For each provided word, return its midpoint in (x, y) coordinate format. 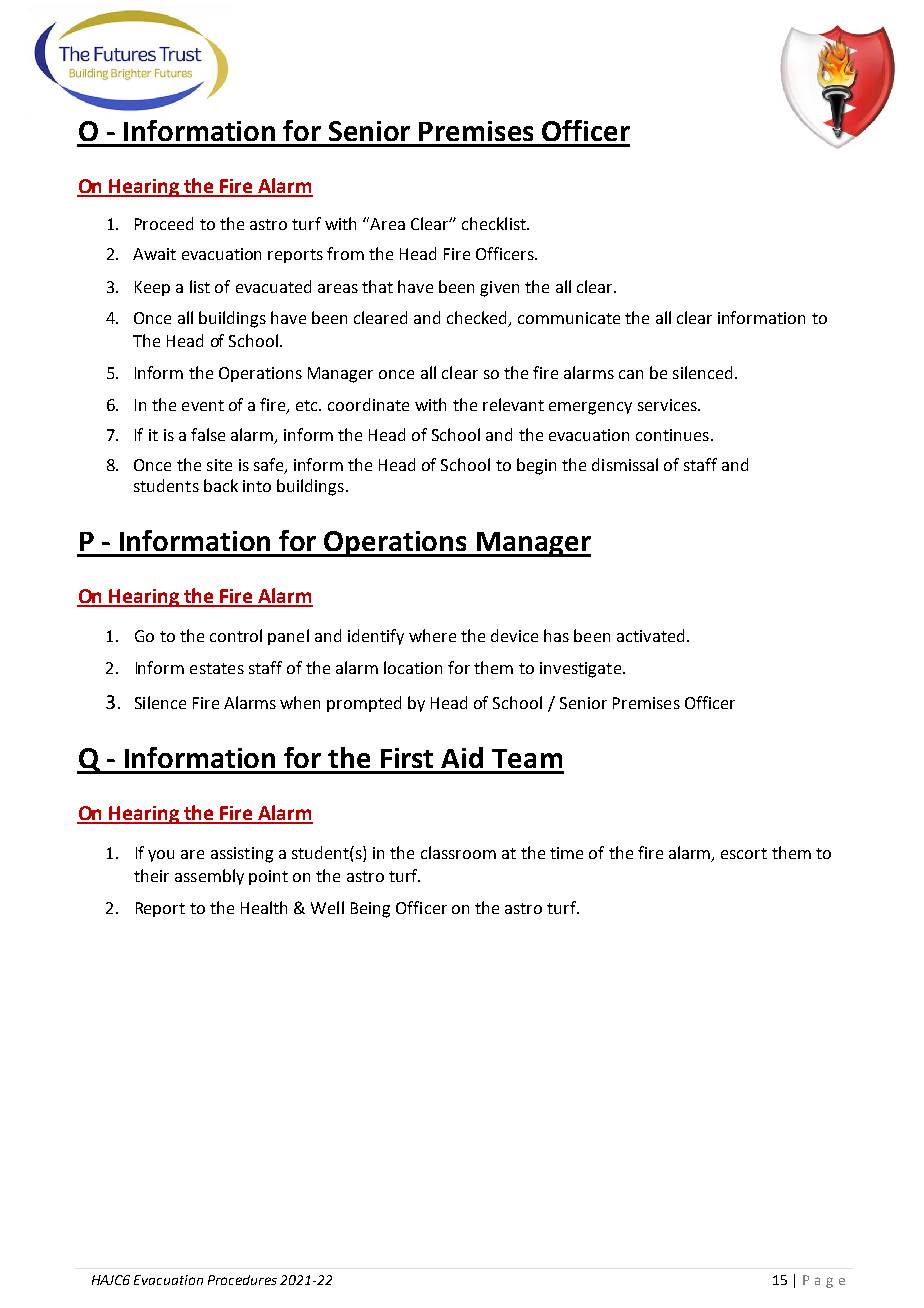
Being (370, 910)
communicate (569, 318)
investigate (580, 670)
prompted (364, 704)
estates (217, 668)
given (499, 289)
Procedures (242, 1280)
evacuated (273, 286)
